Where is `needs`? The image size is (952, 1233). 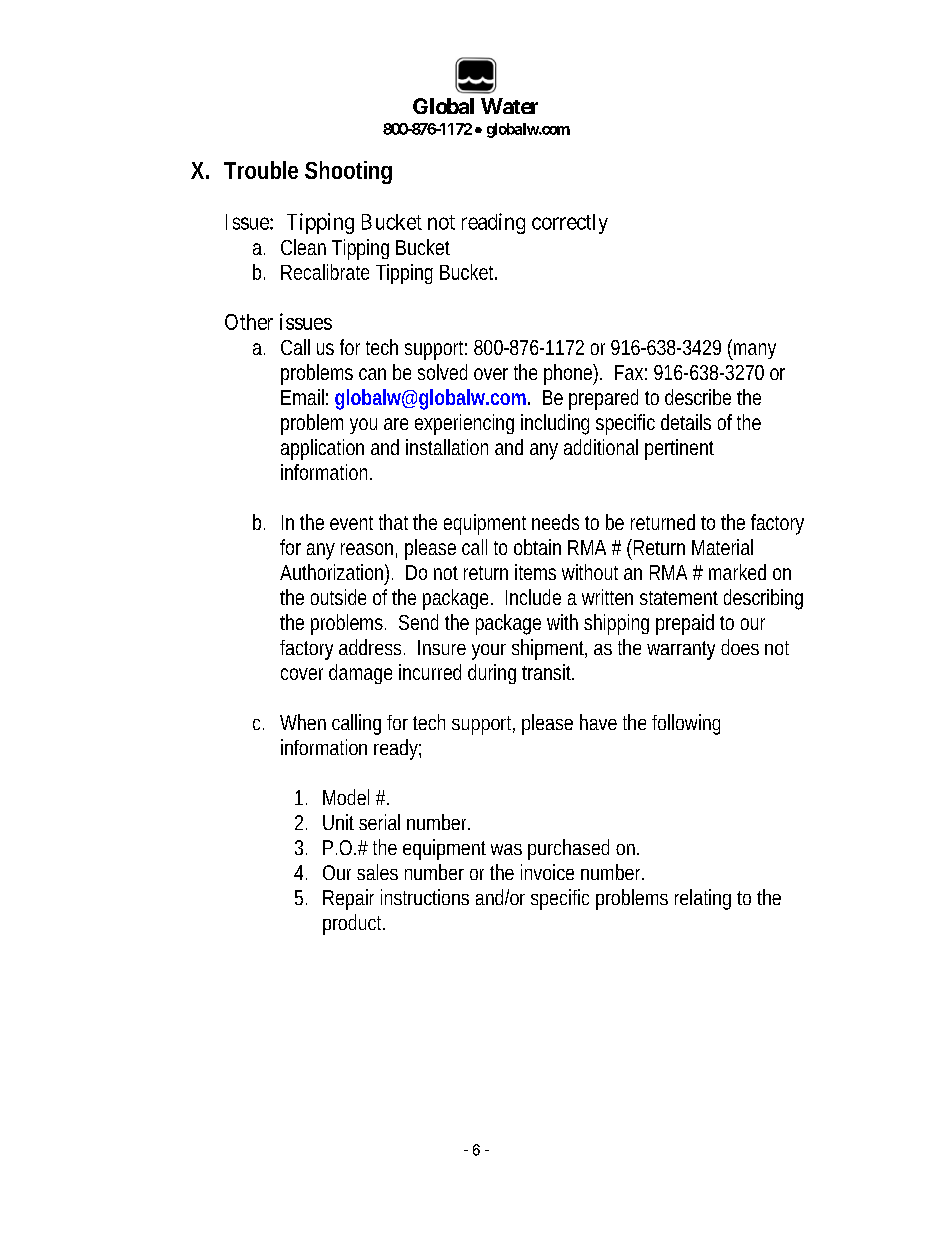
needs is located at coordinates (555, 522).
